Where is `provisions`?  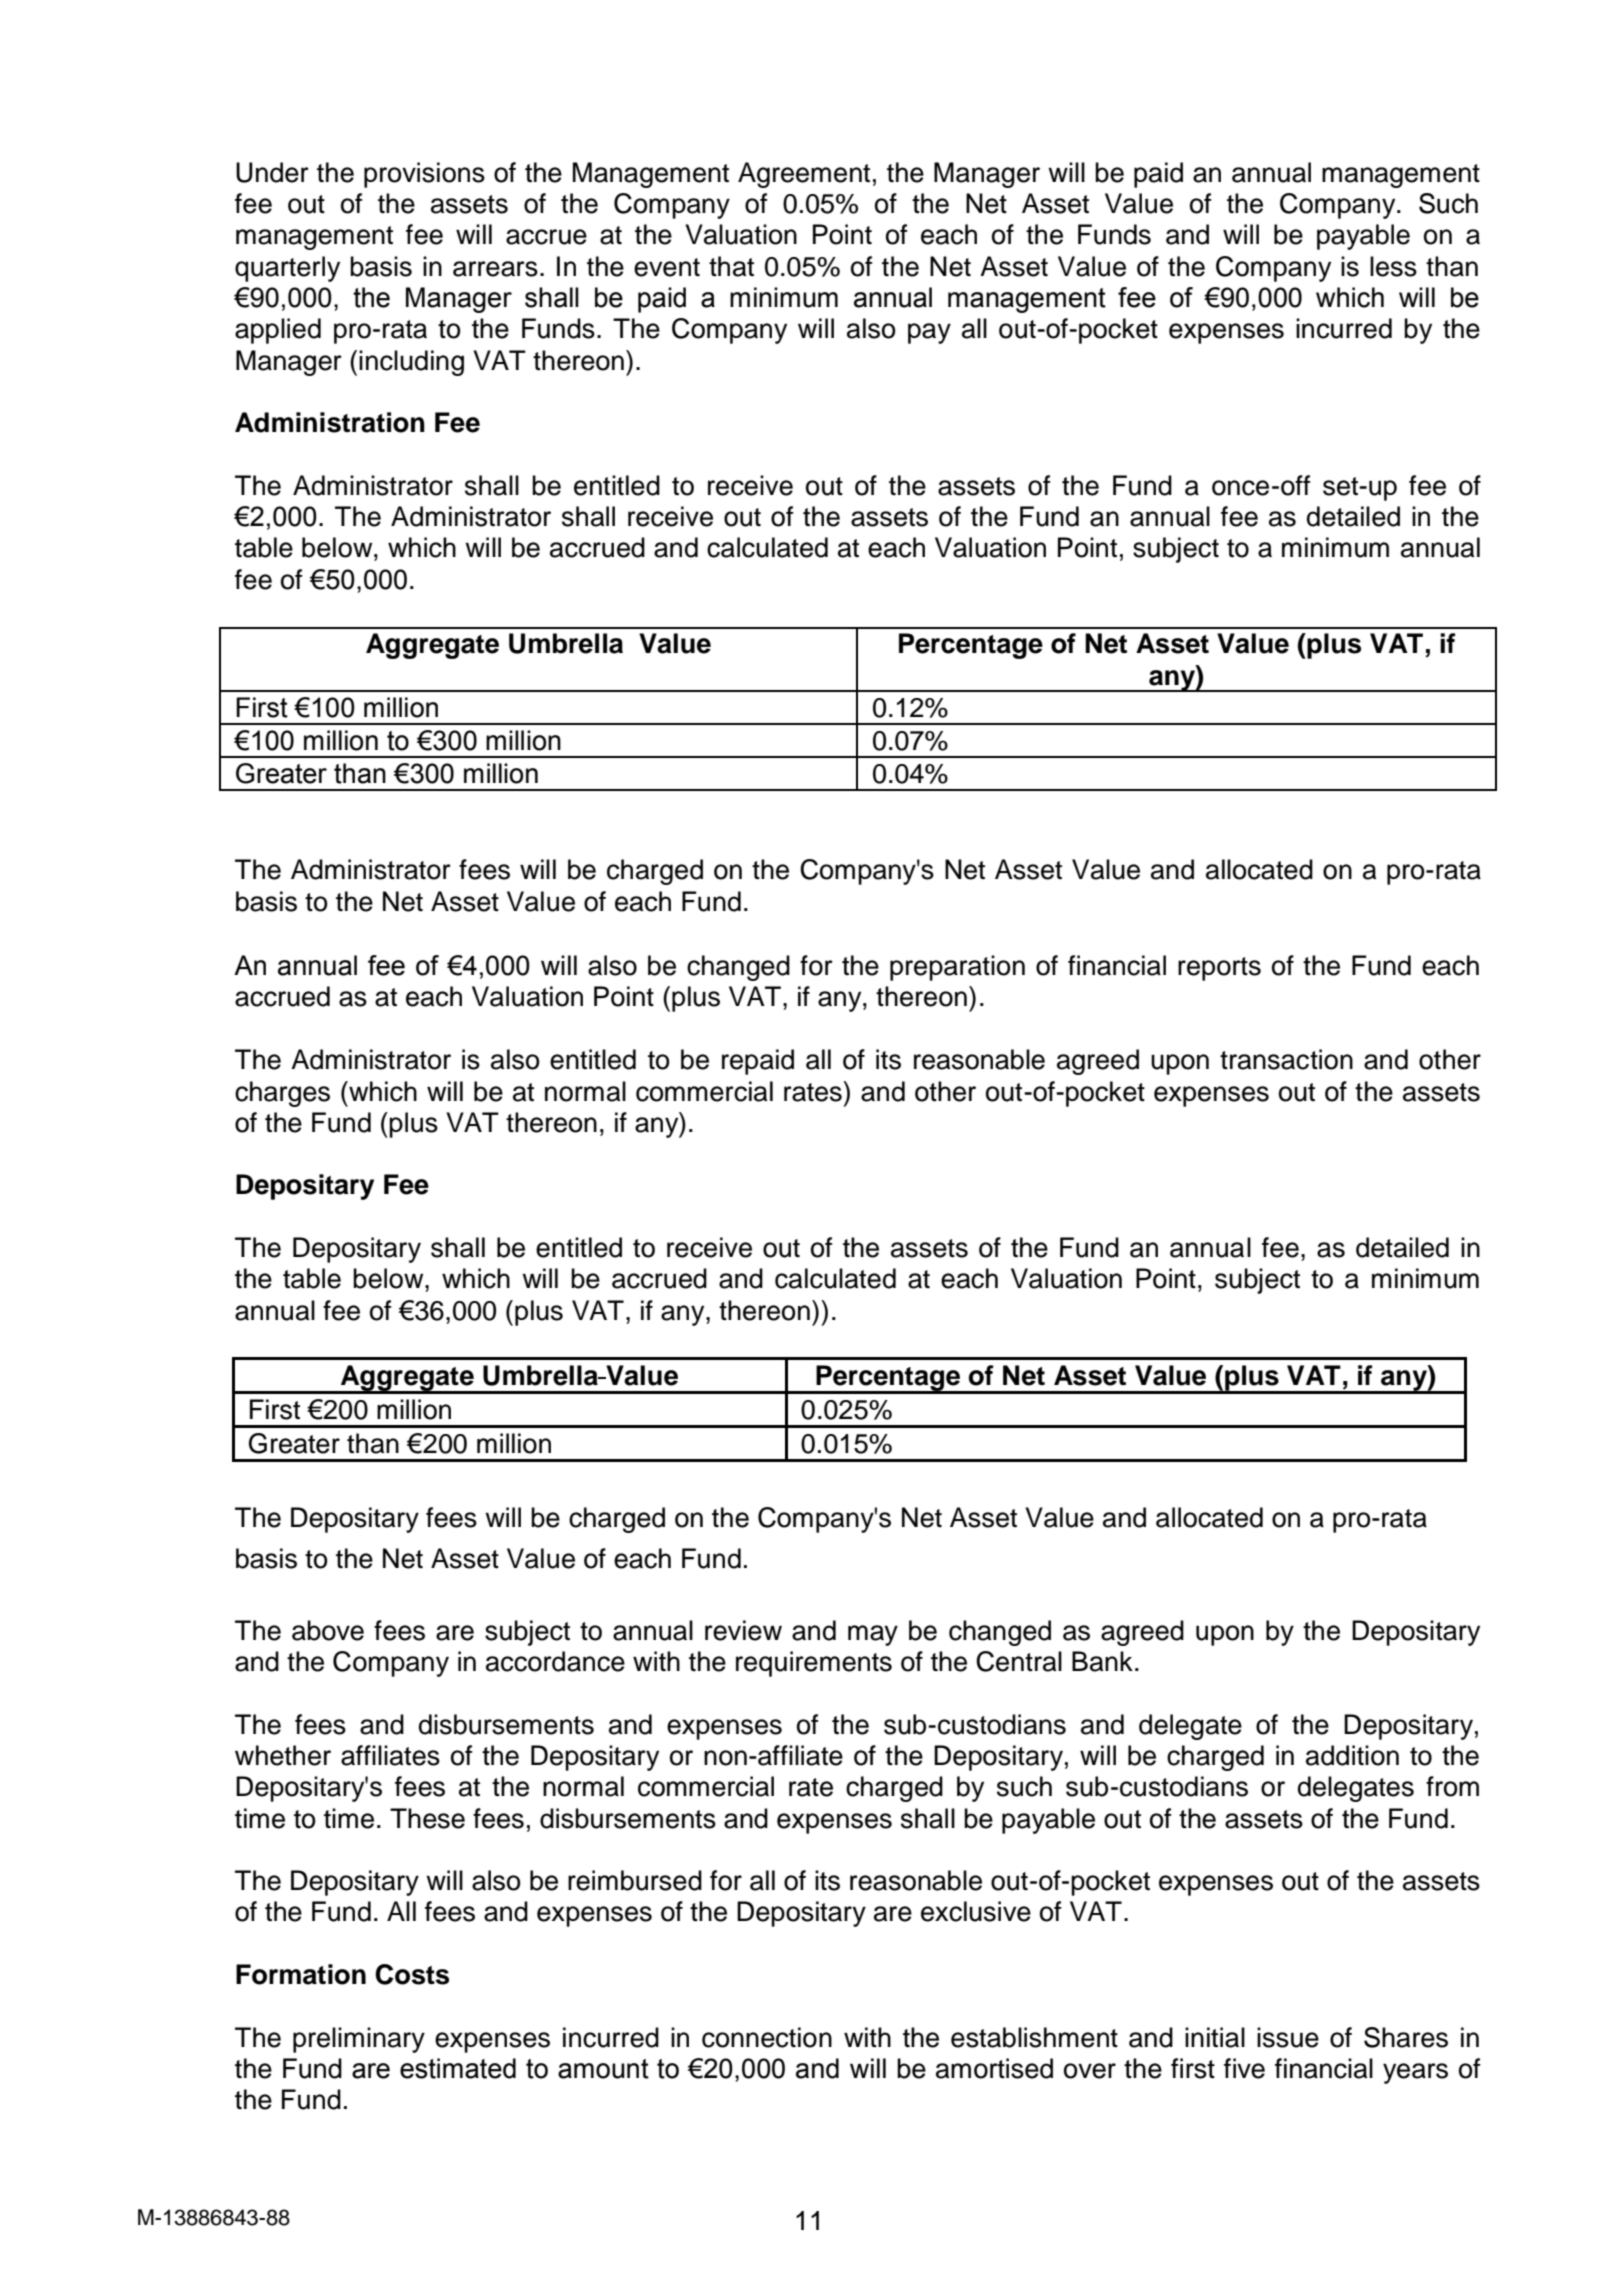
provisions is located at coordinates (424, 175).
